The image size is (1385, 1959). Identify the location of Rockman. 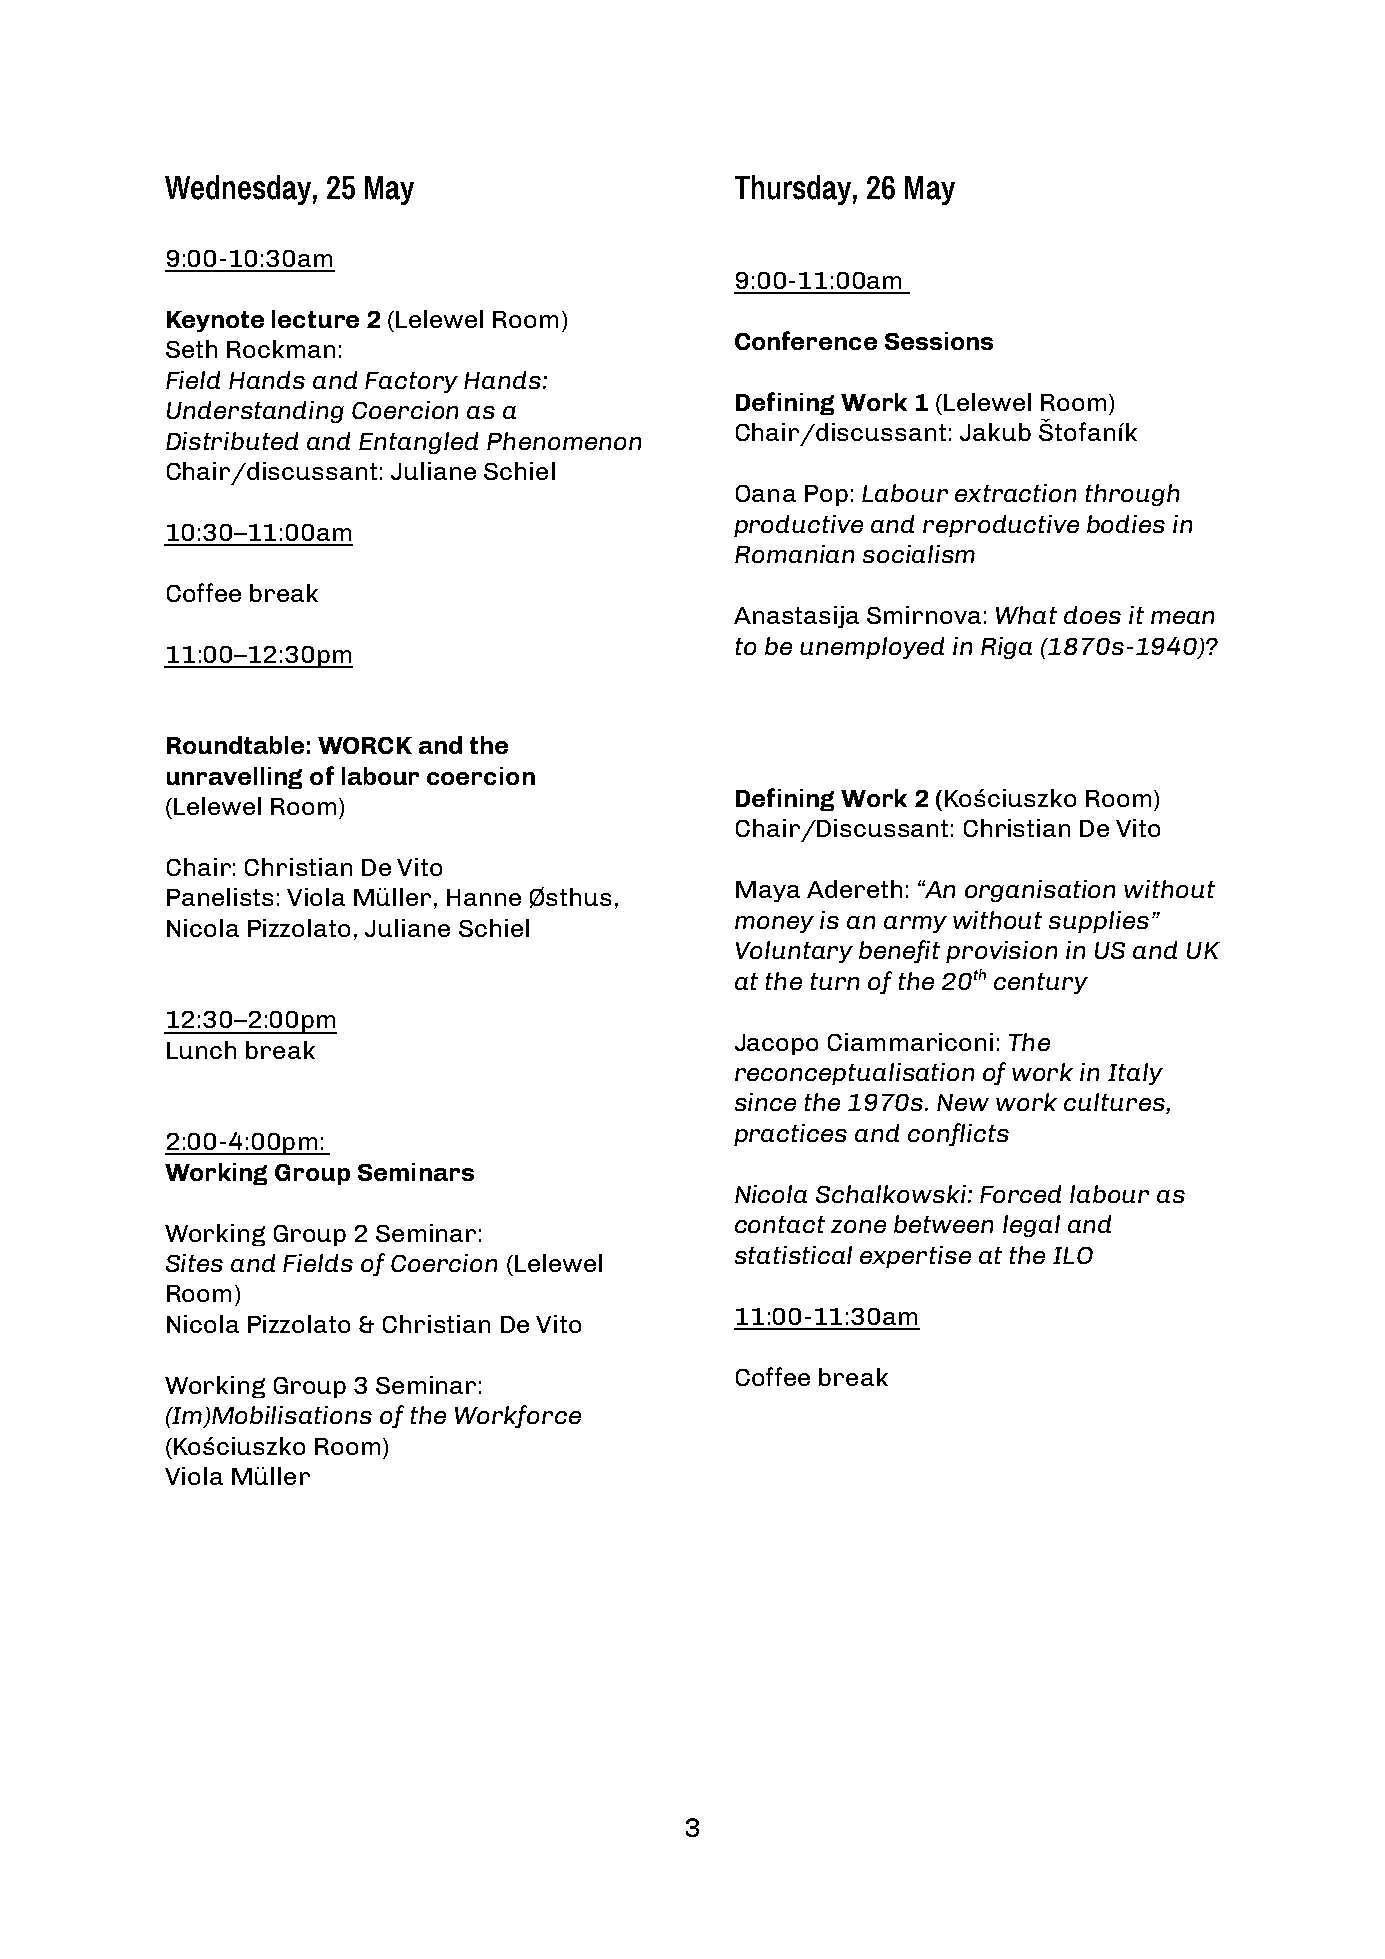
(281, 349).
